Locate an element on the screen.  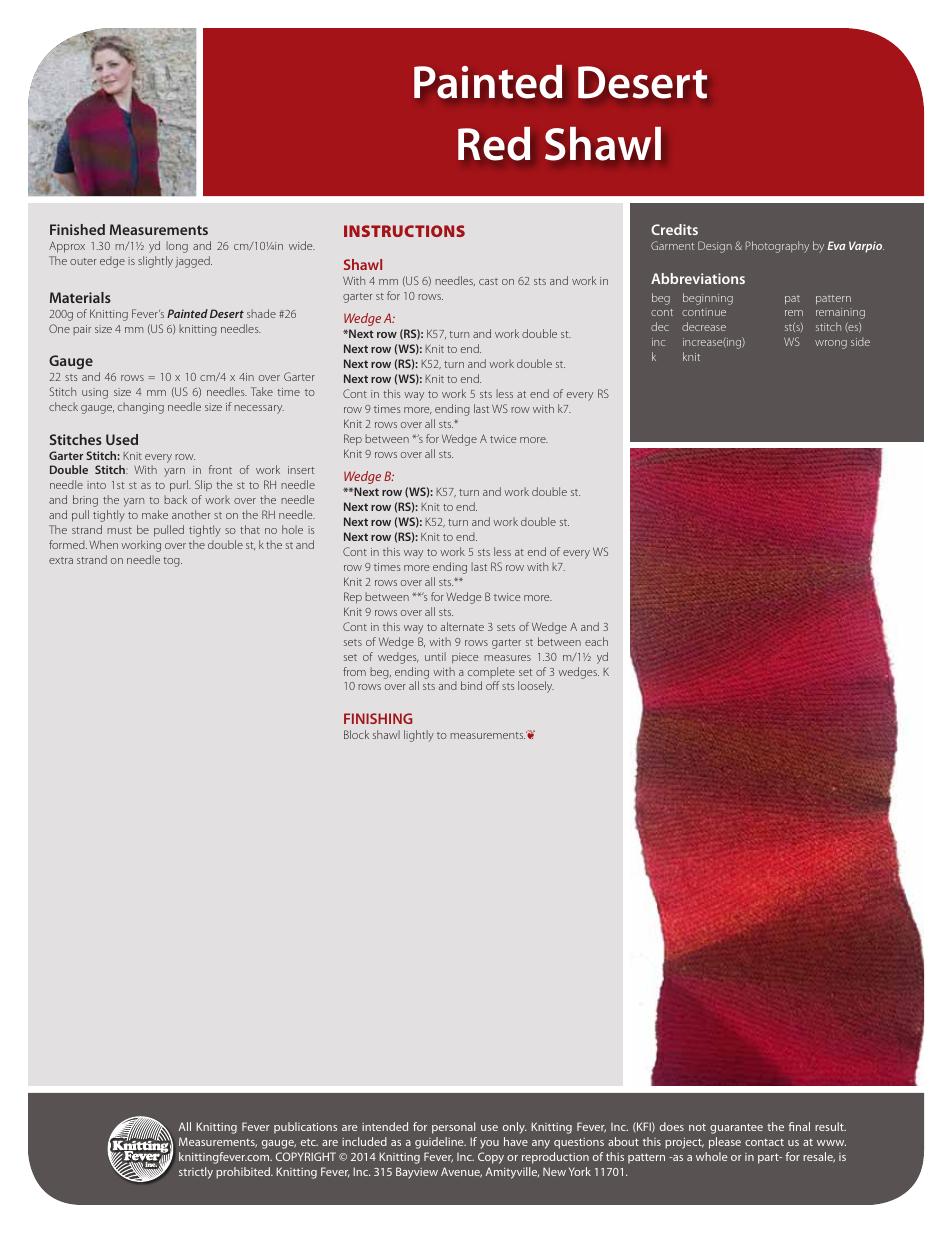
insert is located at coordinates (301, 470).
